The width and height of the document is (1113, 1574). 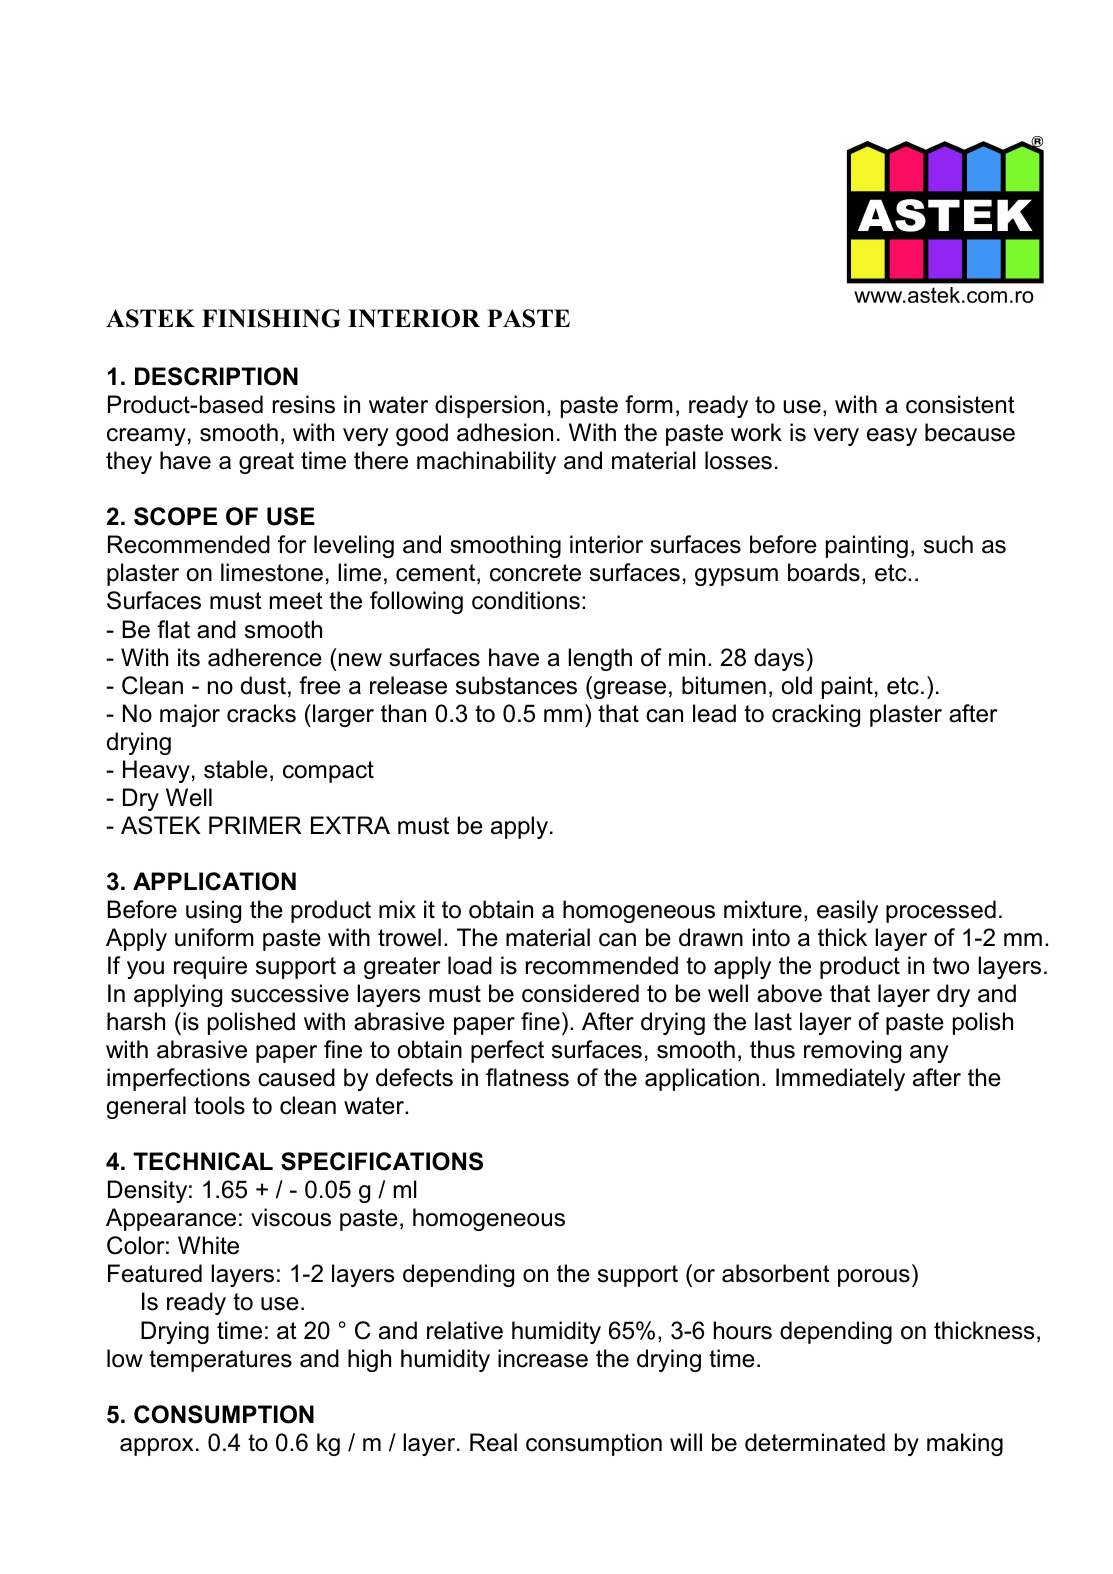 What do you see at coordinates (516, 685) in the document?
I see `substances` at bounding box center [516, 685].
